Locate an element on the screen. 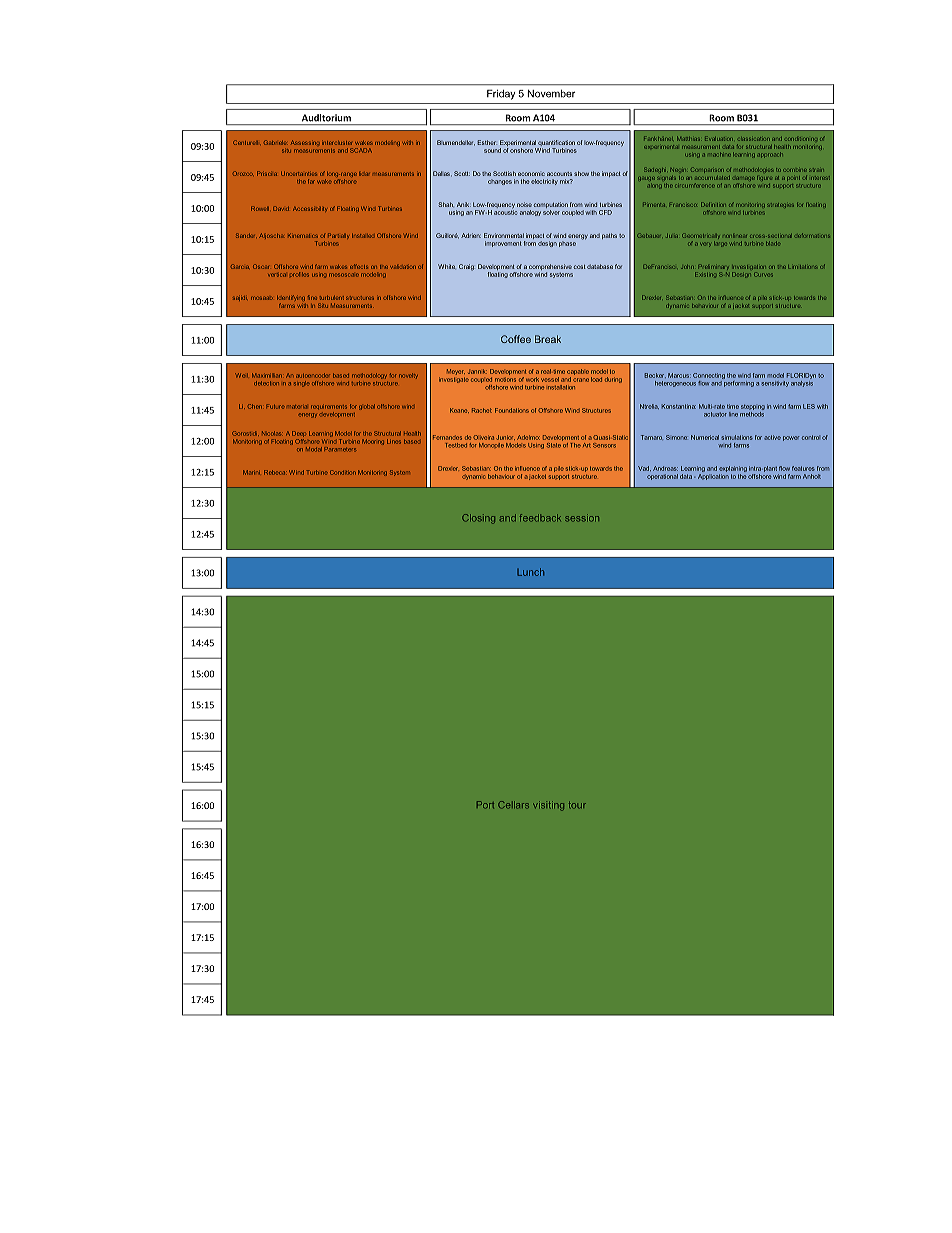 The height and width of the screenshot is (1233, 952). Auditorium is located at coordinates (326, 118).
